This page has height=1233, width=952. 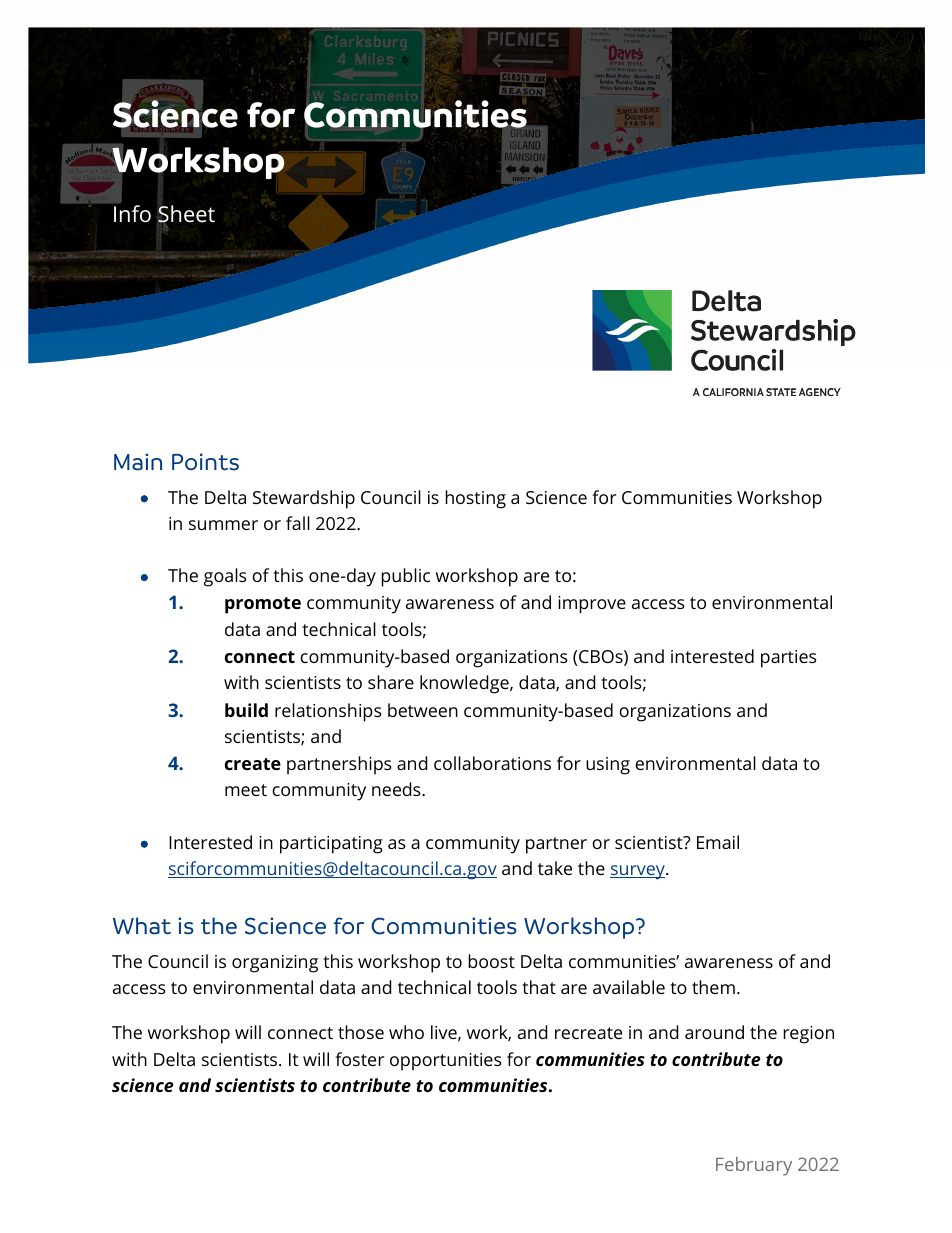 I want to click on Sheet, so click(x=186, y=215).
